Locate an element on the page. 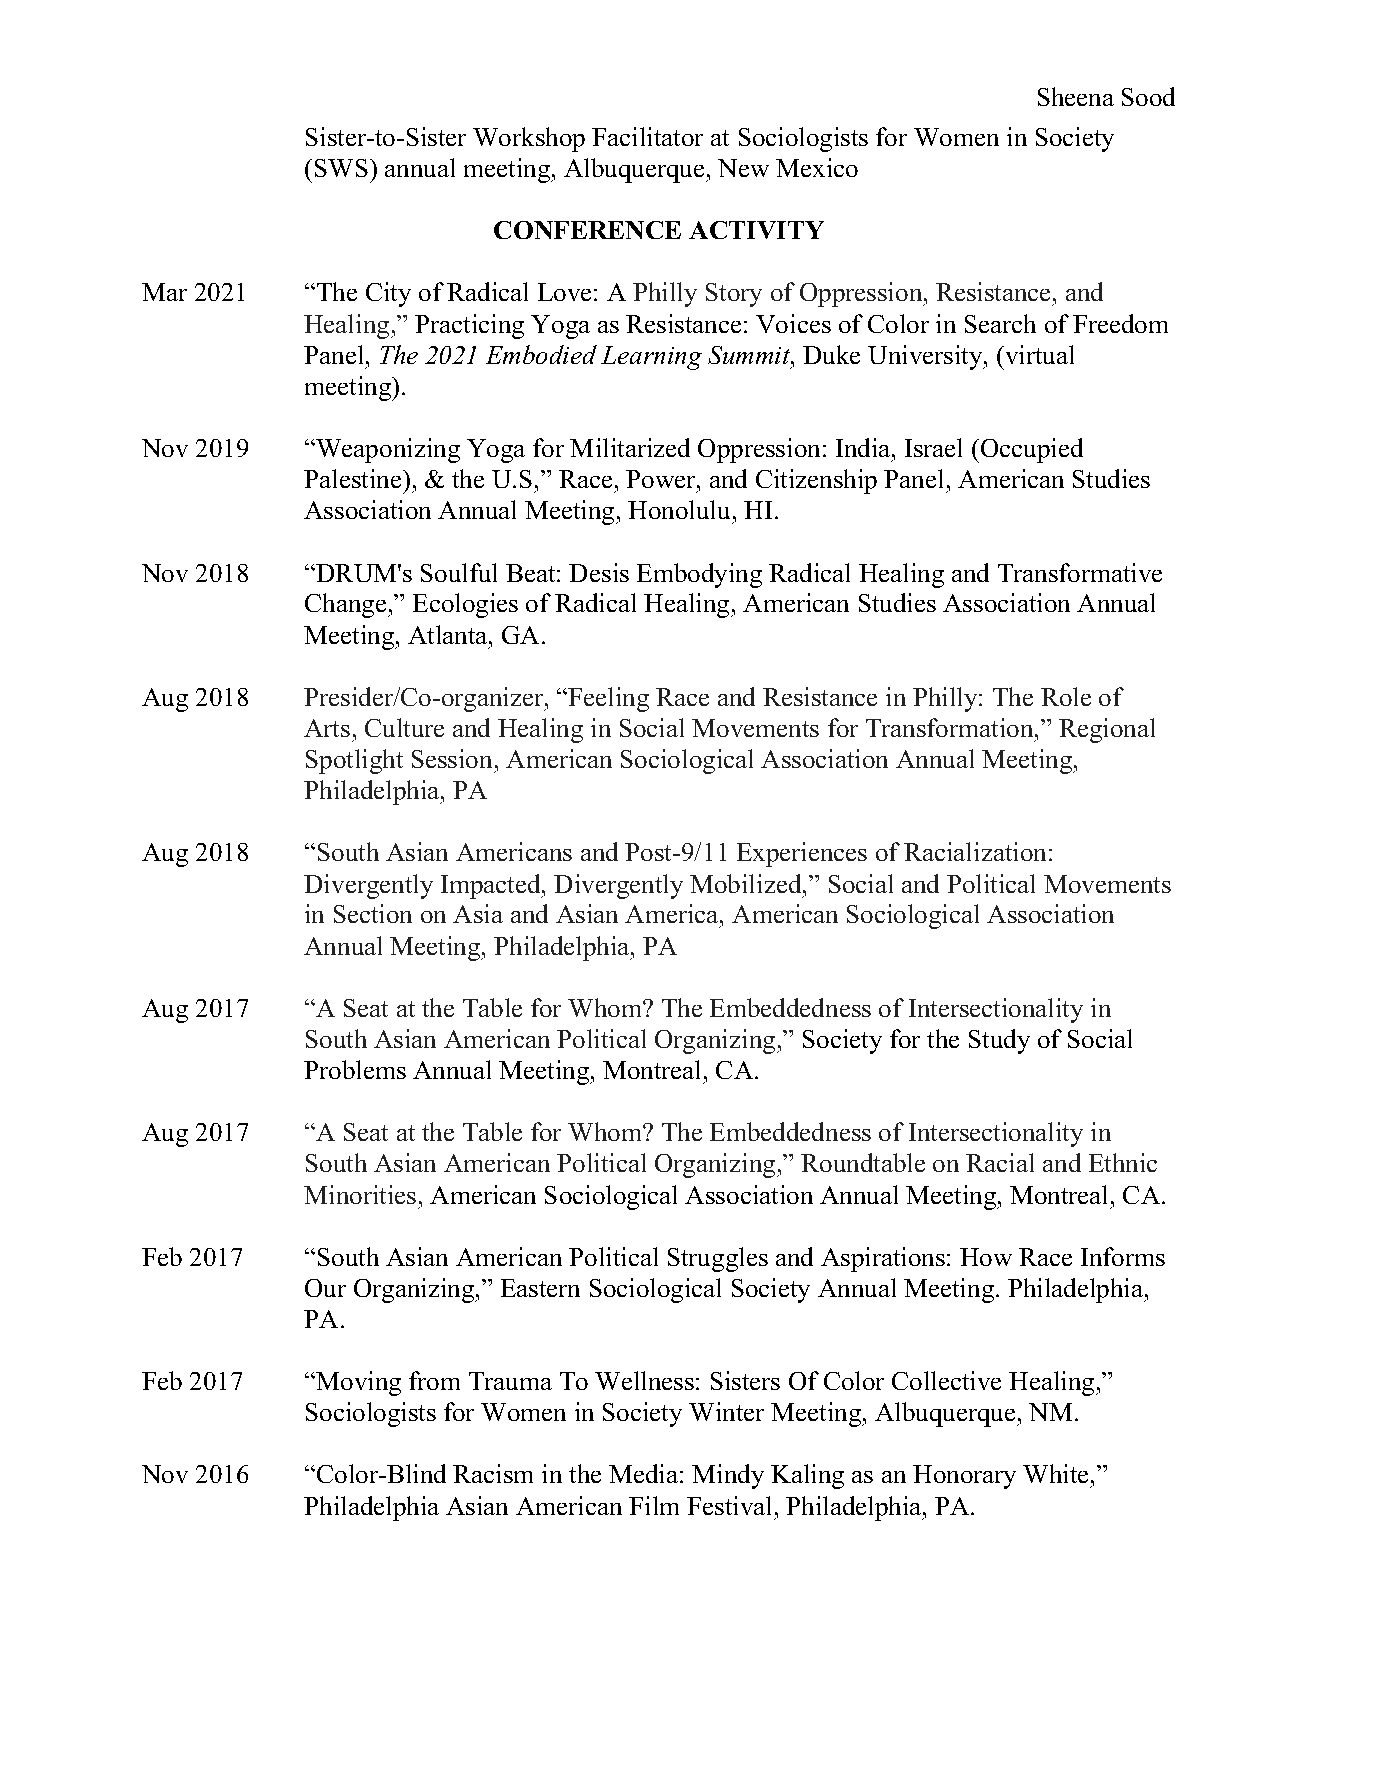 This document has height=1785, width=1379. Sheena is located at coordinates (1076, 96).
